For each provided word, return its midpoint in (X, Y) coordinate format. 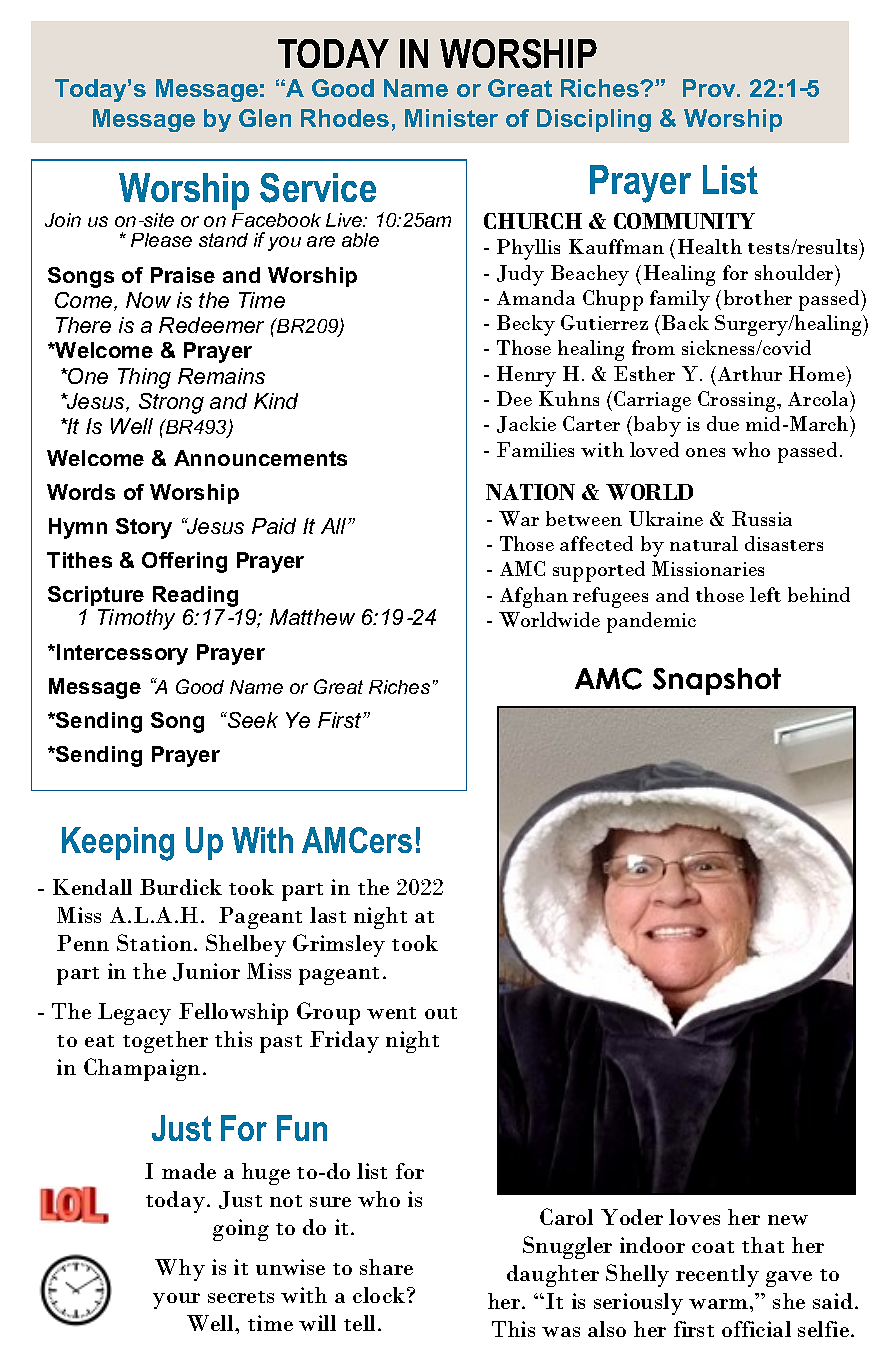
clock (380, 1295)
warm (718, 1304)
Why (180, 1270)
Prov (710, 88)
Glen (265, 118)
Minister (451, 118)
